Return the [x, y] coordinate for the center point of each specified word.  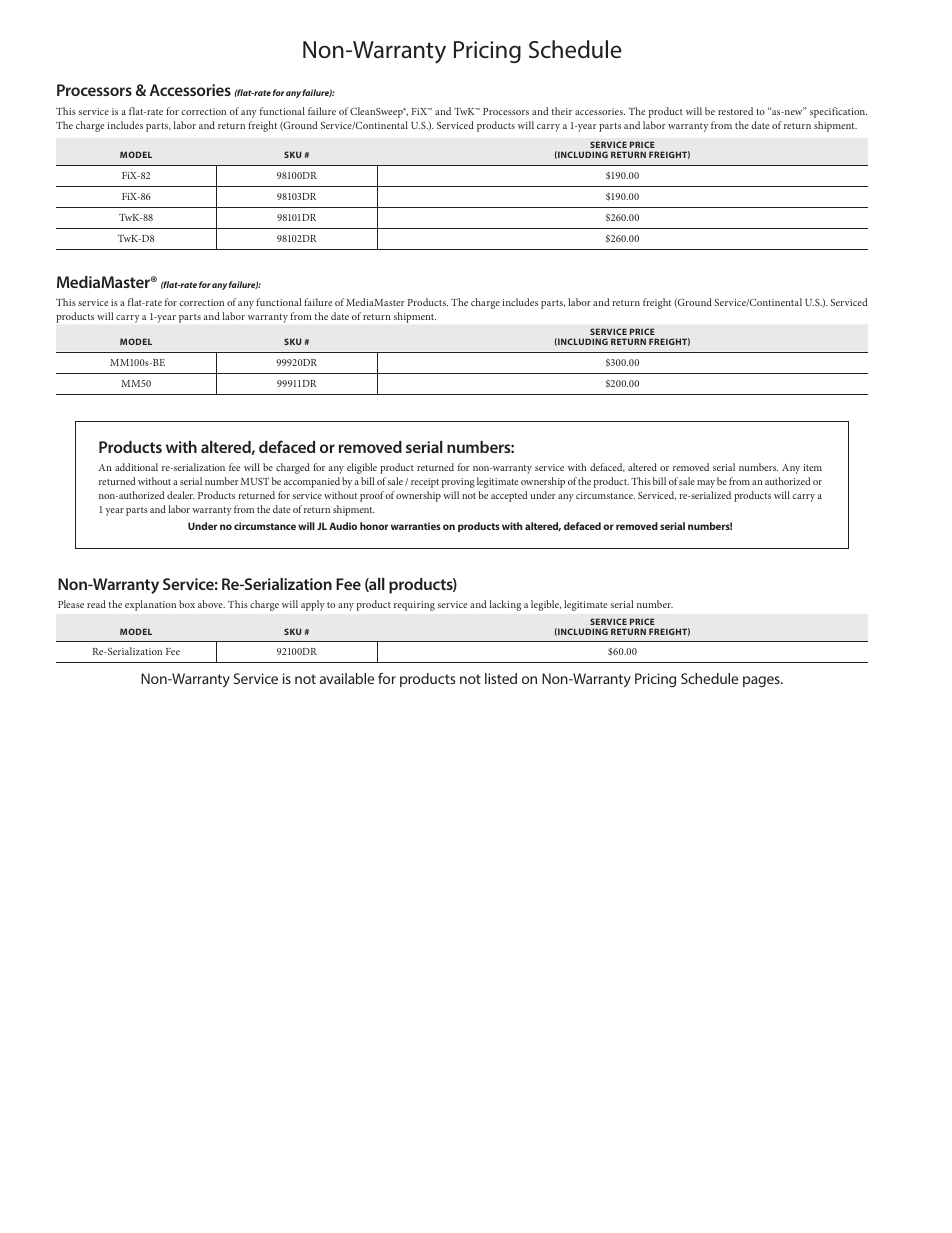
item [812, 467]
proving [458, 483]
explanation [150, 605]
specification [838, 112]
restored [735, 111]
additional [136, 467]
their [562, 111]
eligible [362, 468]
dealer [181, 495]
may [706, 484]
